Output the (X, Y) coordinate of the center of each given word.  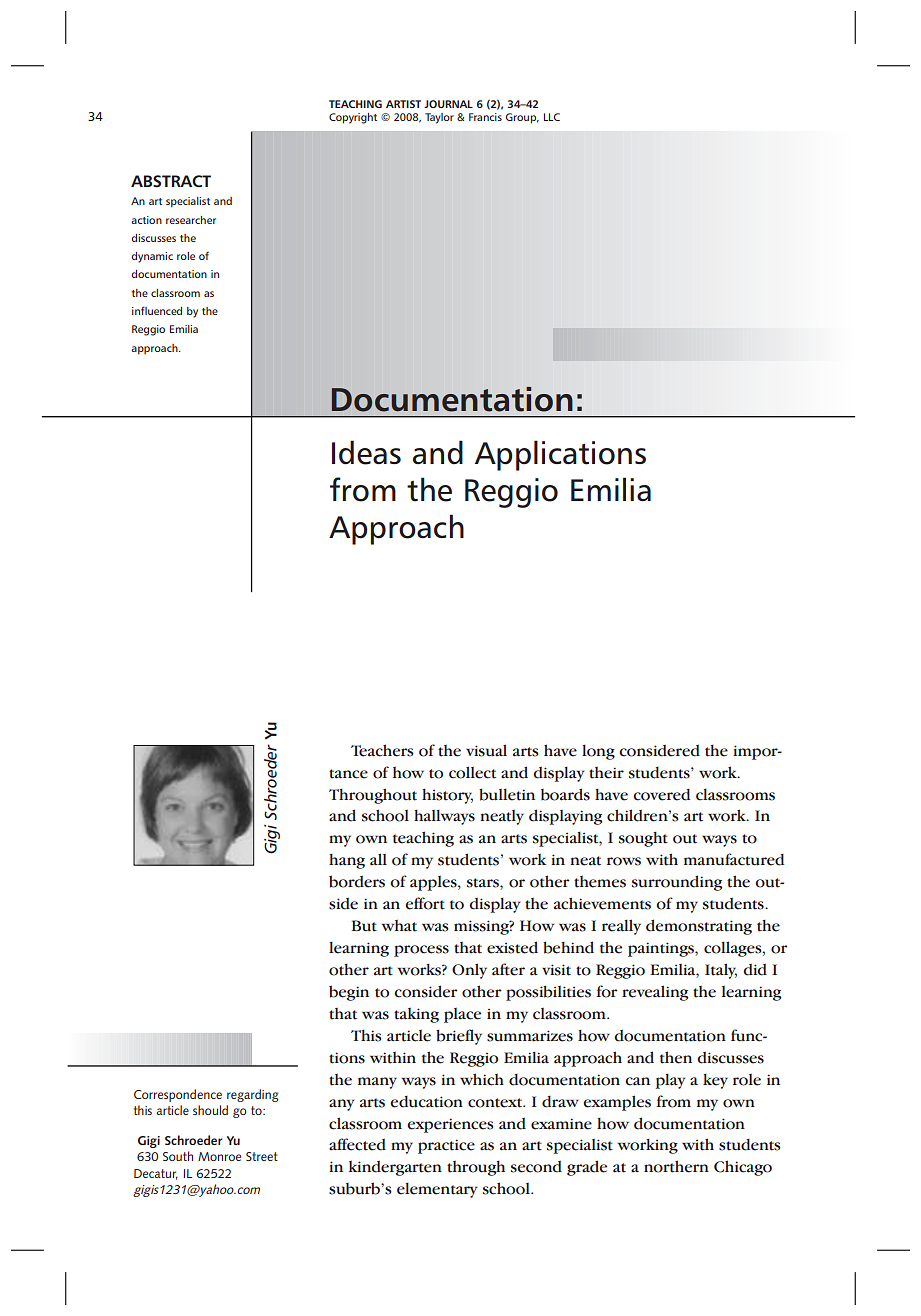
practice (446, 1146)
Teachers (382, 750)
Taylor (439, 118)
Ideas (366, 452)
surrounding (677, 883)
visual (486, 750)
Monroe (219, 1156)
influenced (157, 310)
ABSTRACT (171, 181)
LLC (552, 117)
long (598, 752)
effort (425, 903)
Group (522, 118)
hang (347, 861)
